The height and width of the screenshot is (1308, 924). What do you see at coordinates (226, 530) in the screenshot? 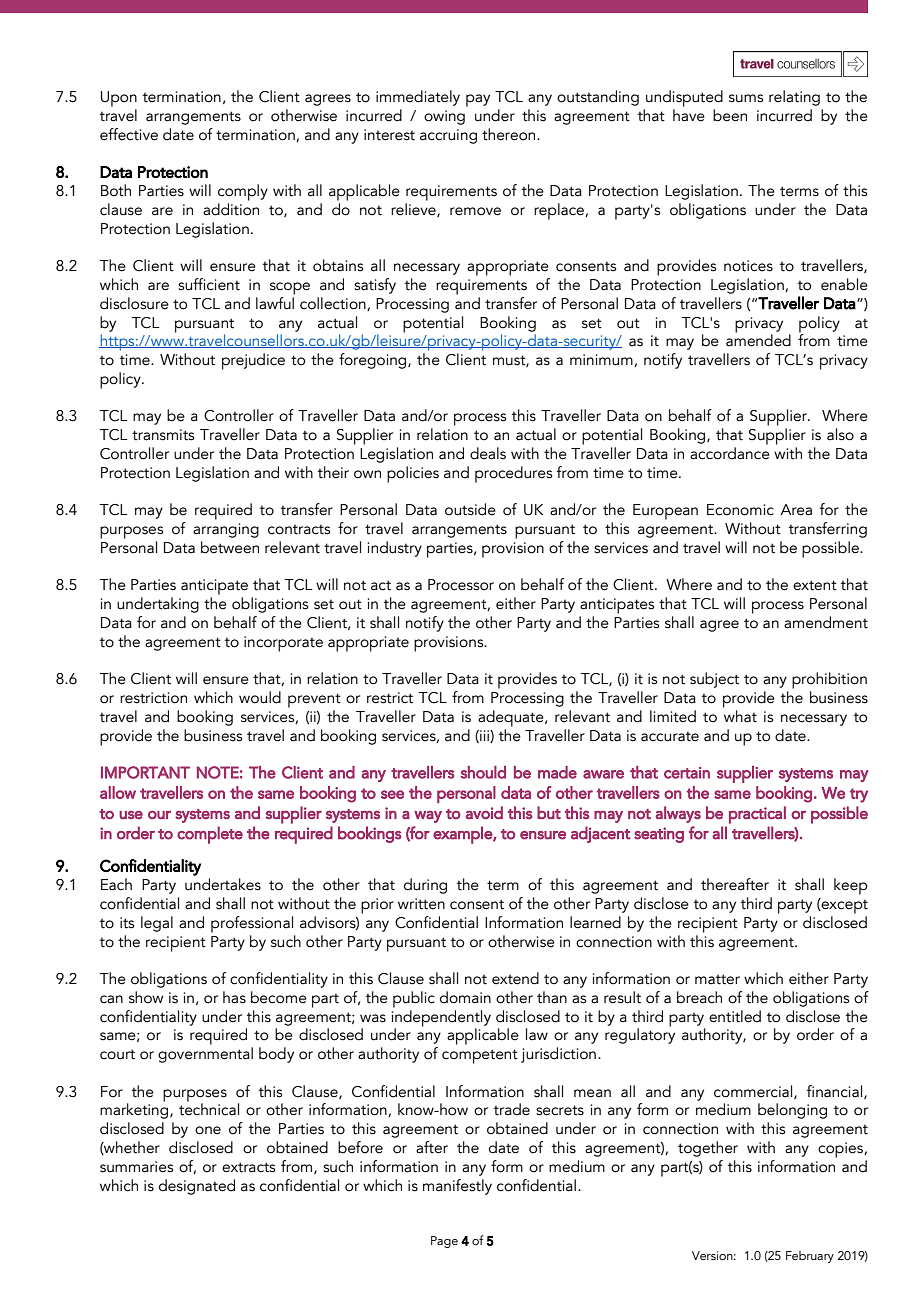
I see `arranging` at bounding box center [226, 530].
